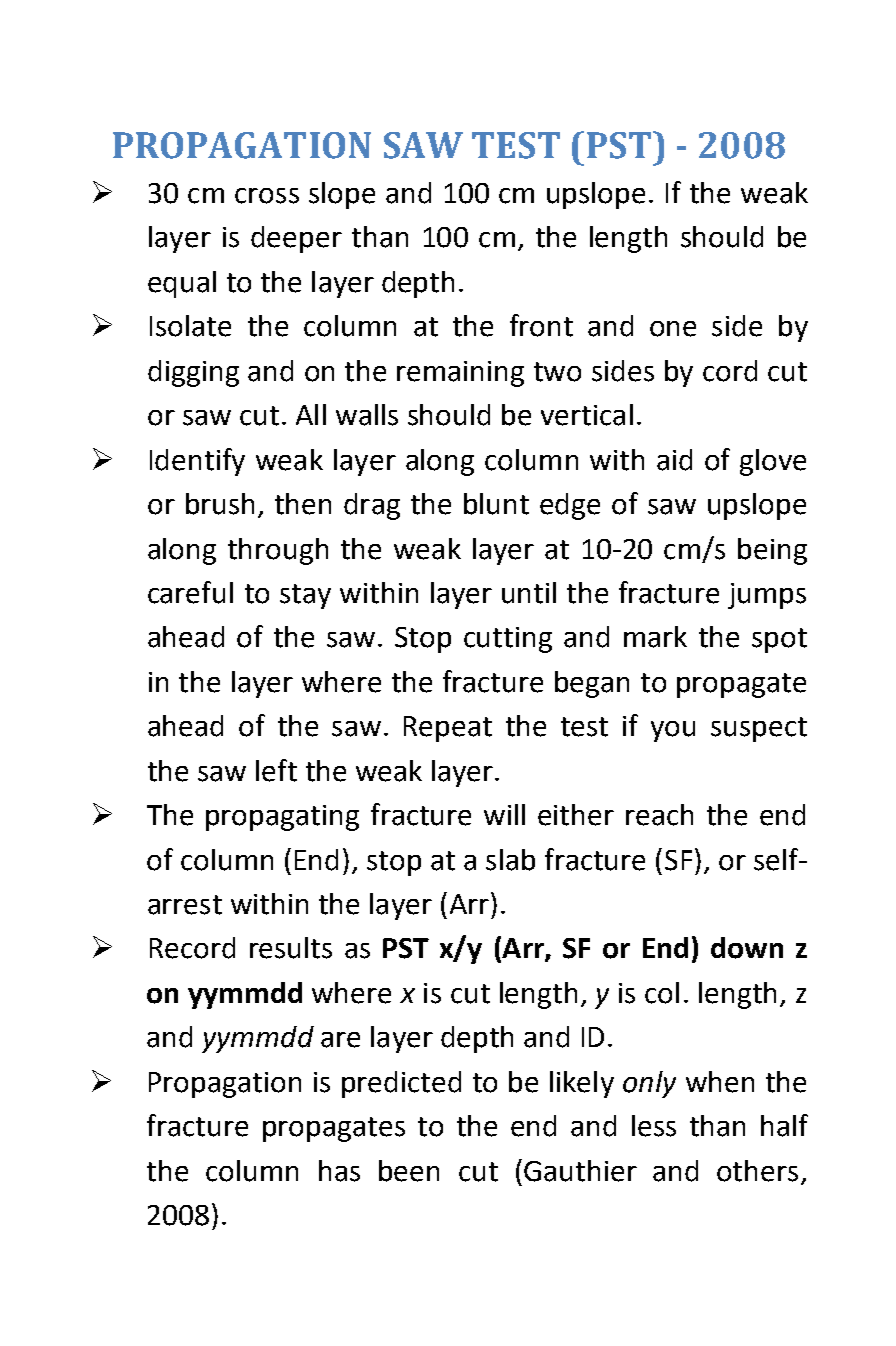 Image resolution: width=896 pixels, height=1346 pixels. Describe the element at coordinates (508, 640) in the screenshot. I see `cutting` at that location.
